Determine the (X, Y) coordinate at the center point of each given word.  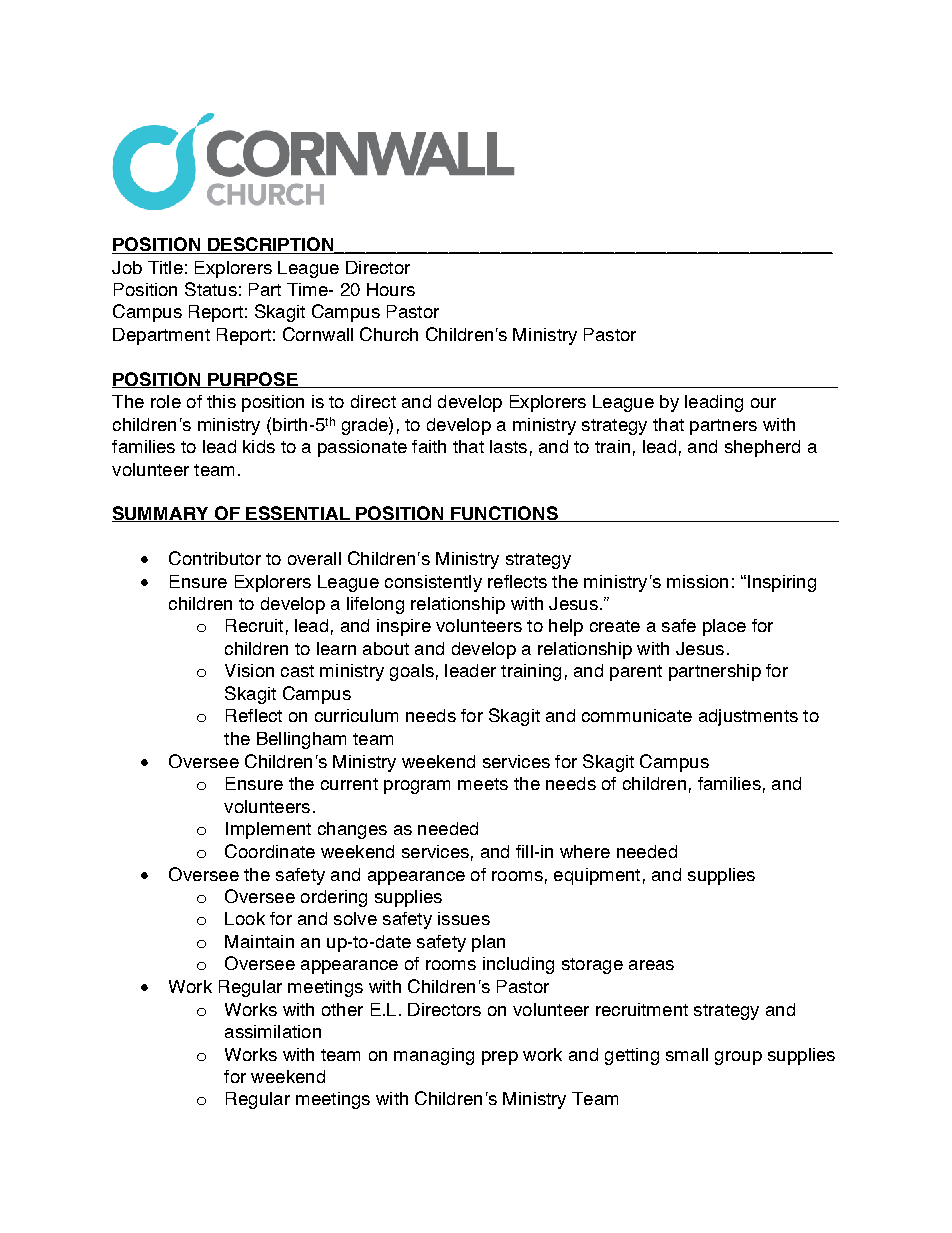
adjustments (748, 717)
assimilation (273, 1031)
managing (434, 1056)
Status (211, 289)
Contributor (215, 558)
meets (483, 784)
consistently (433, 583)
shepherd (762, 448)
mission (697, 581)
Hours (391, 289)
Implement (268, 830)
